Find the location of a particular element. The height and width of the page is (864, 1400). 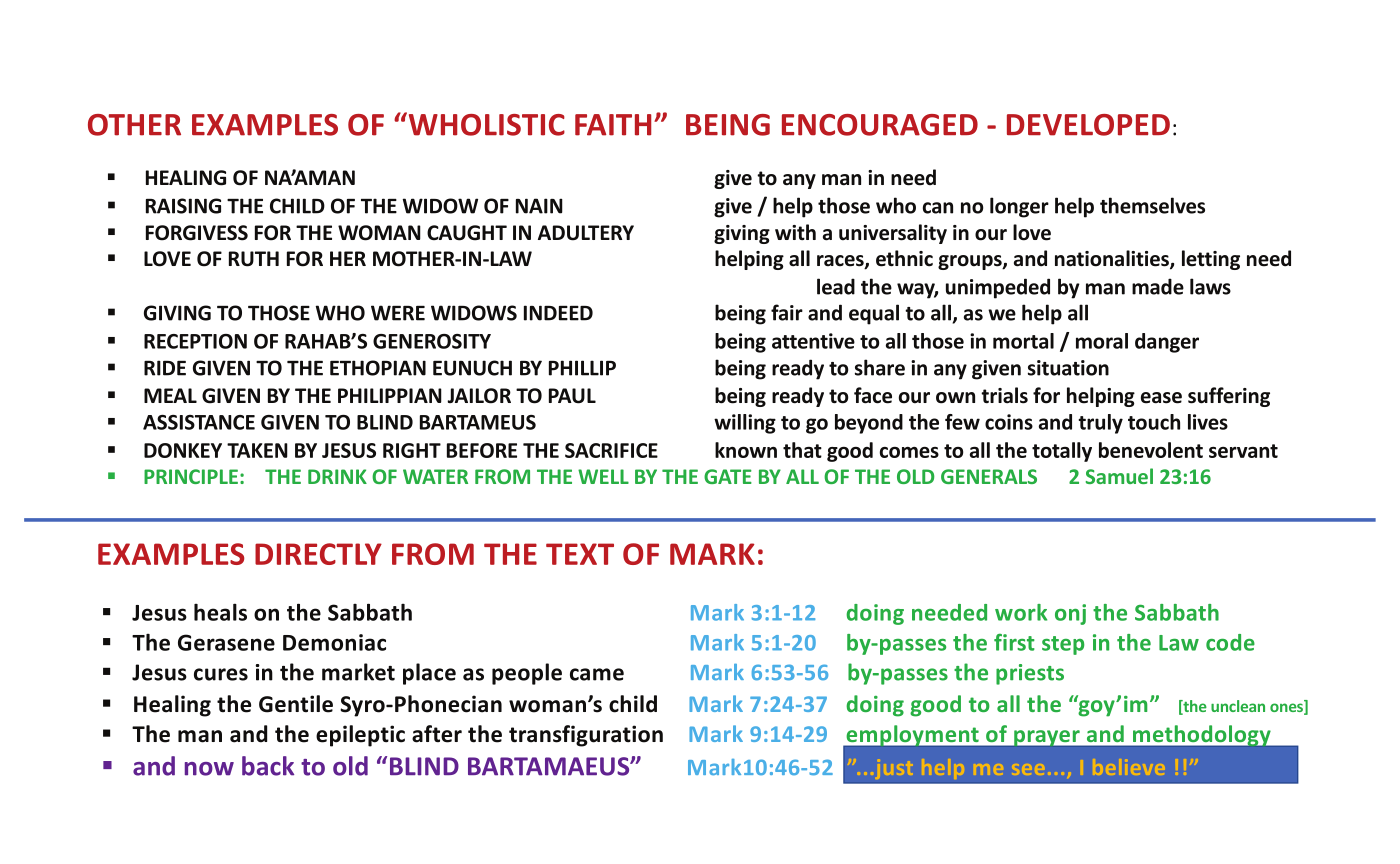

back is located at coordinates (268, 766).
